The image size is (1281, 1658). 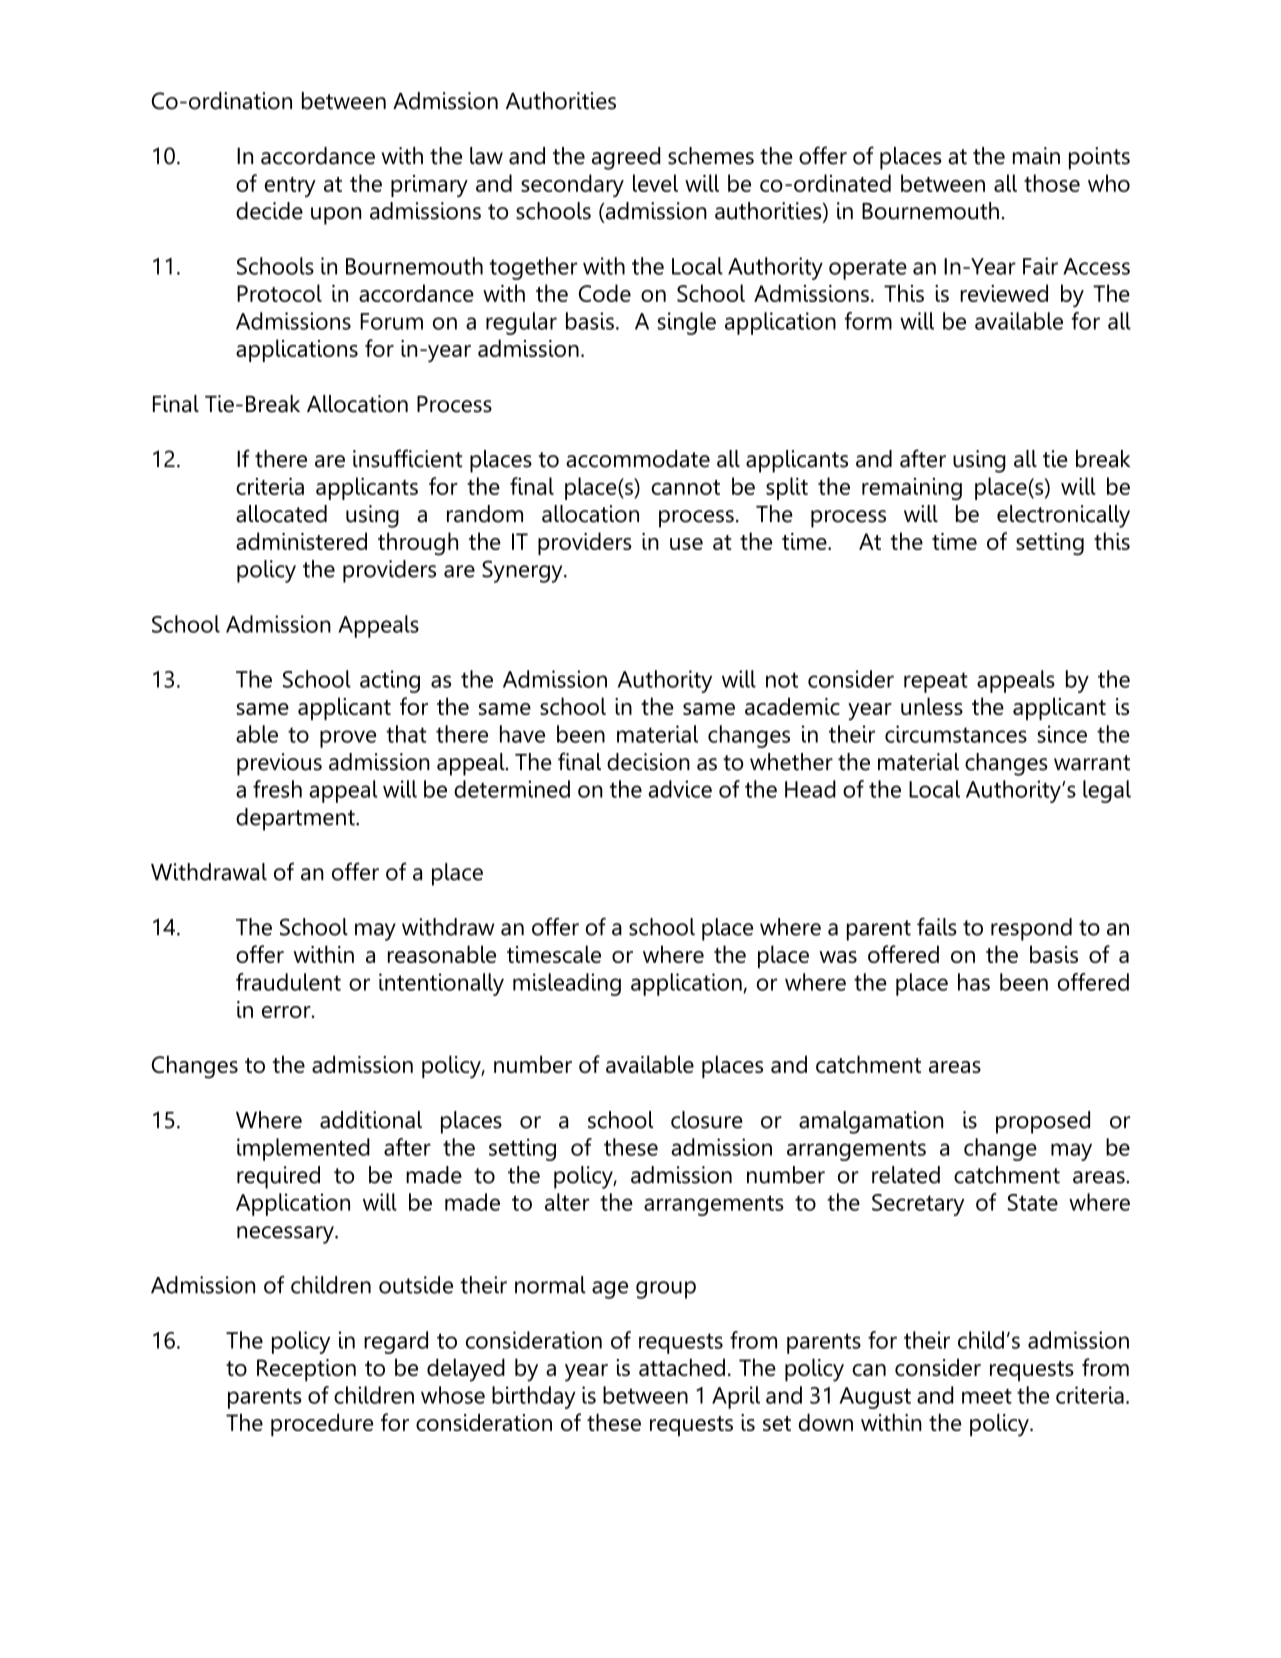 What do you see at coordinates (956, 734) in the screenshot?
I see `circumstances` at bounding box center [956, 734].
